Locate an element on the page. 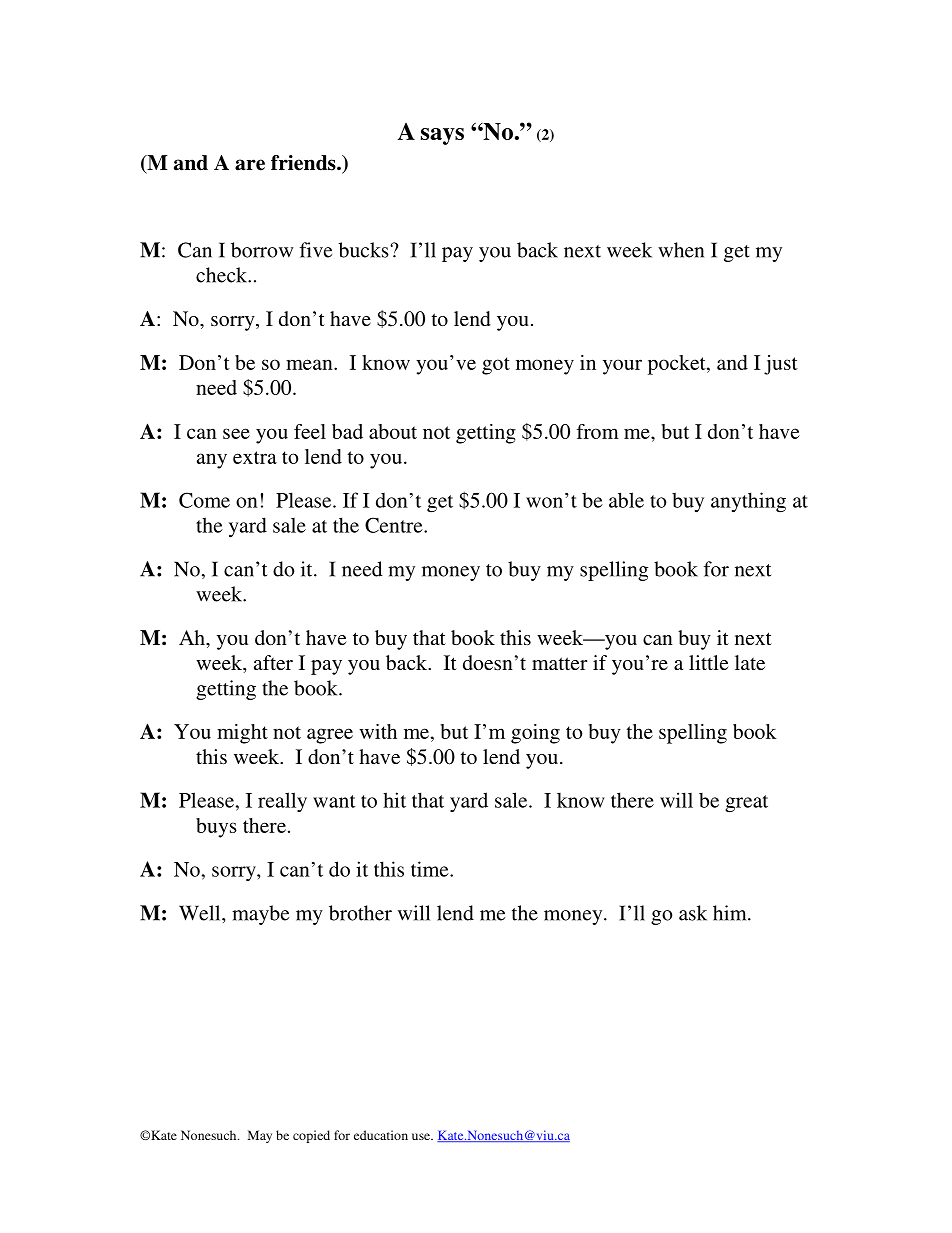 This image has width=952, height=1233. extra is located at coordinates (255, 457).
